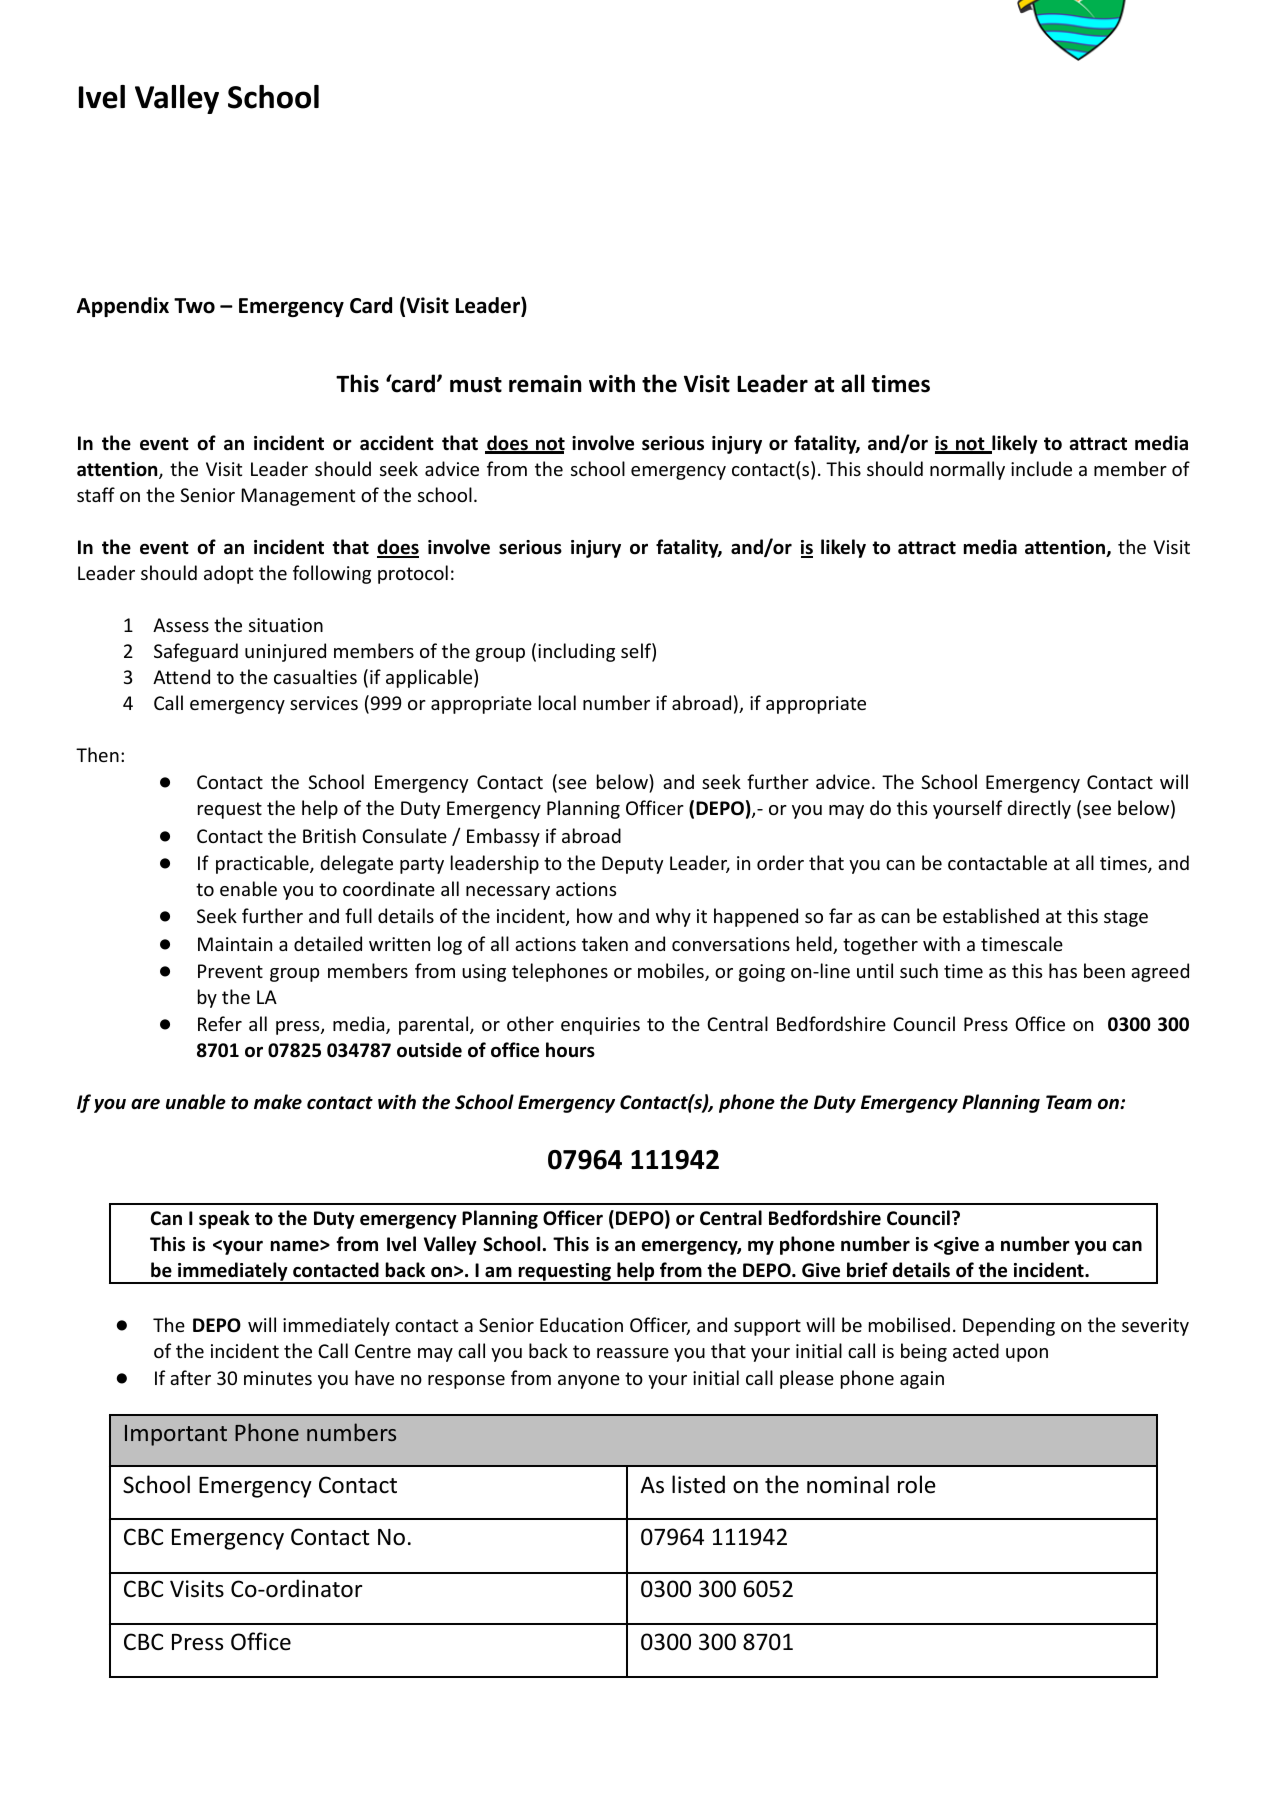  Describe the element at coordinates (991, 915) in the image. I see `established` at that location.
